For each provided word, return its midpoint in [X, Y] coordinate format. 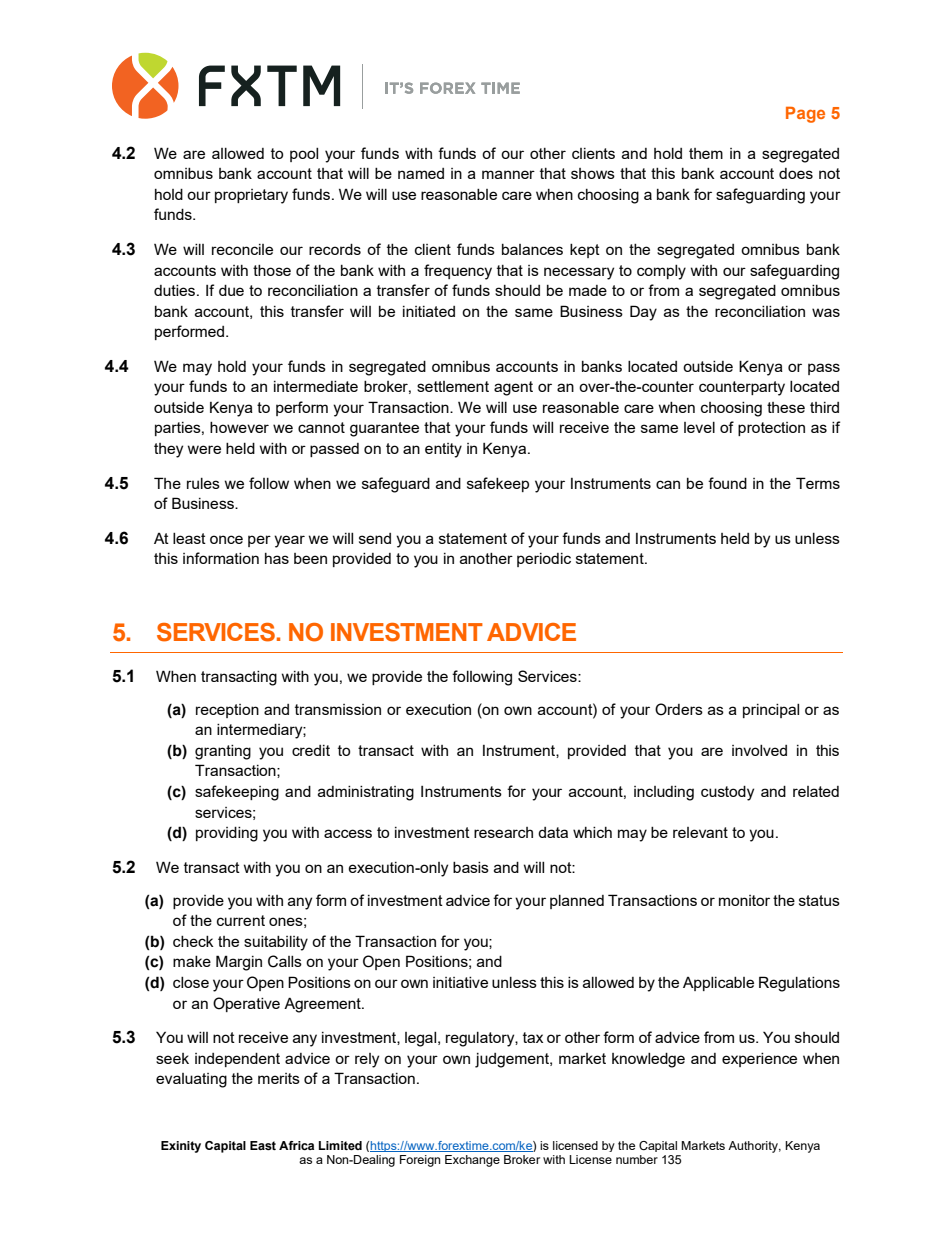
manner [508, 174]
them [706, 153]
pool [304, 155]
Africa [296, 1145]
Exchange [472, 1161]
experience [759, 1060]
